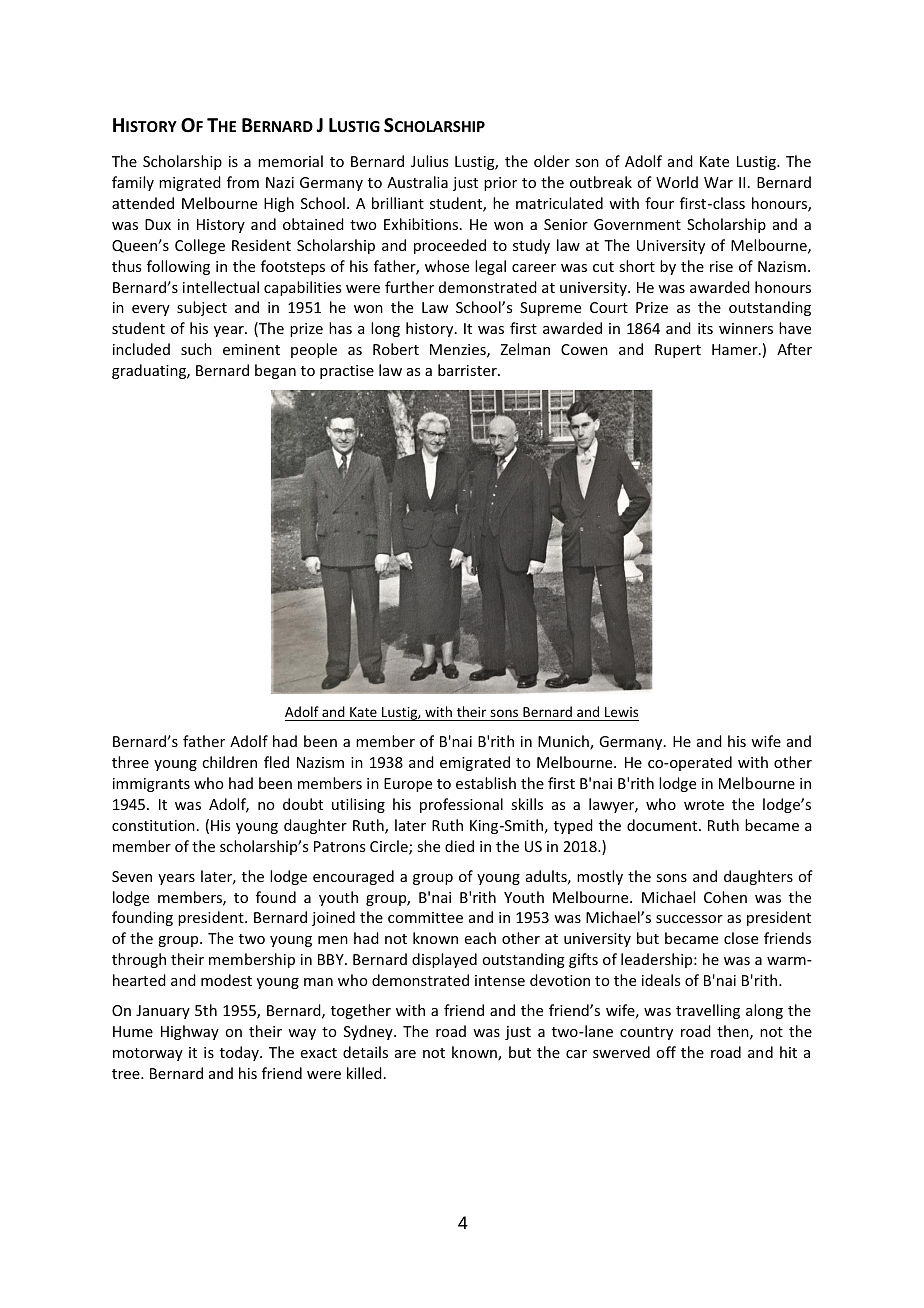 This image has height=1308, width=924. Describe the element at coordinates (486, 783) in the image. I see `establish` at that location.
